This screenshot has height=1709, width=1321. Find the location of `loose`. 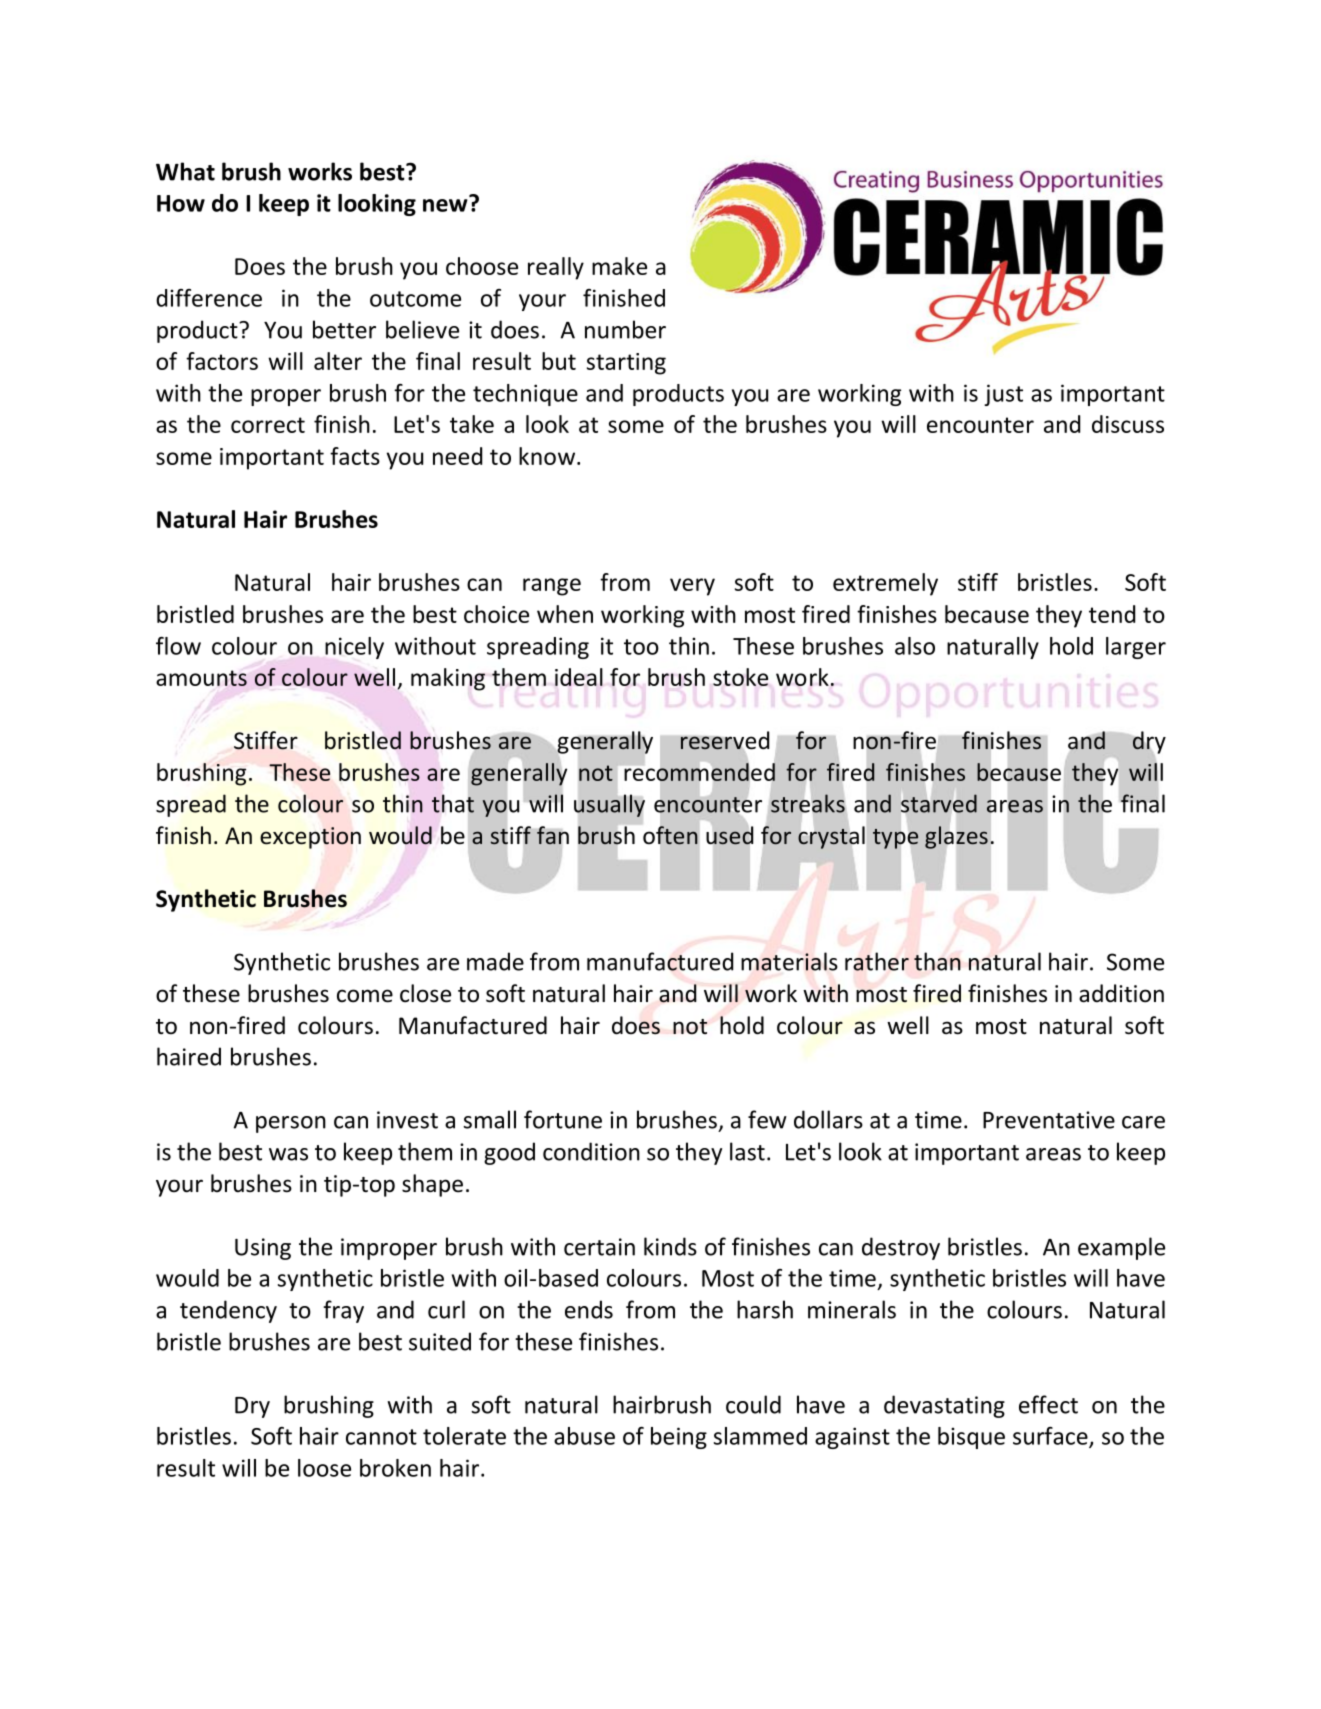

loose is located at coordinates (324, 1468).
